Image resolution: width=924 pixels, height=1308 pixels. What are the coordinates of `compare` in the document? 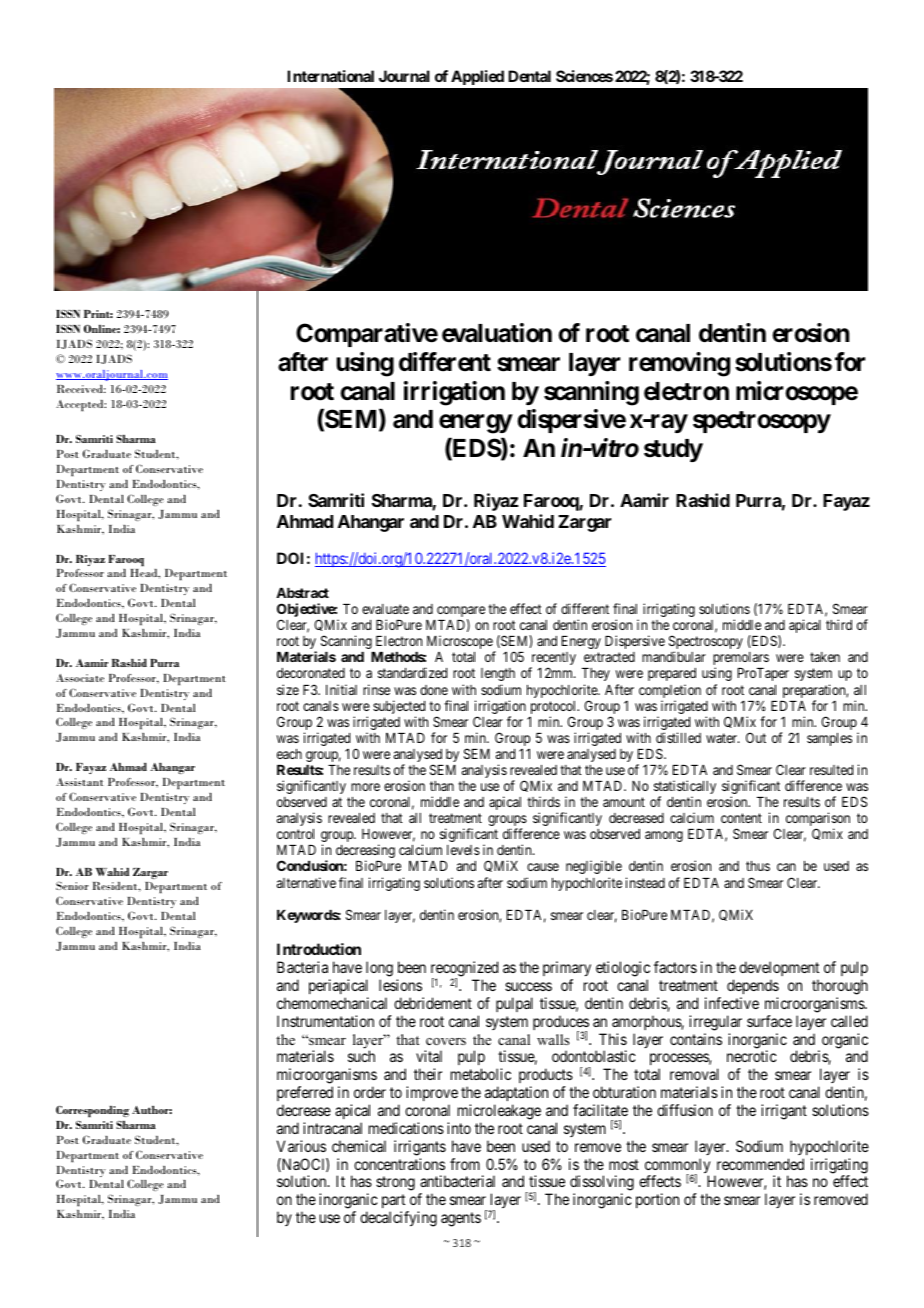 It's located at (461, 613).
